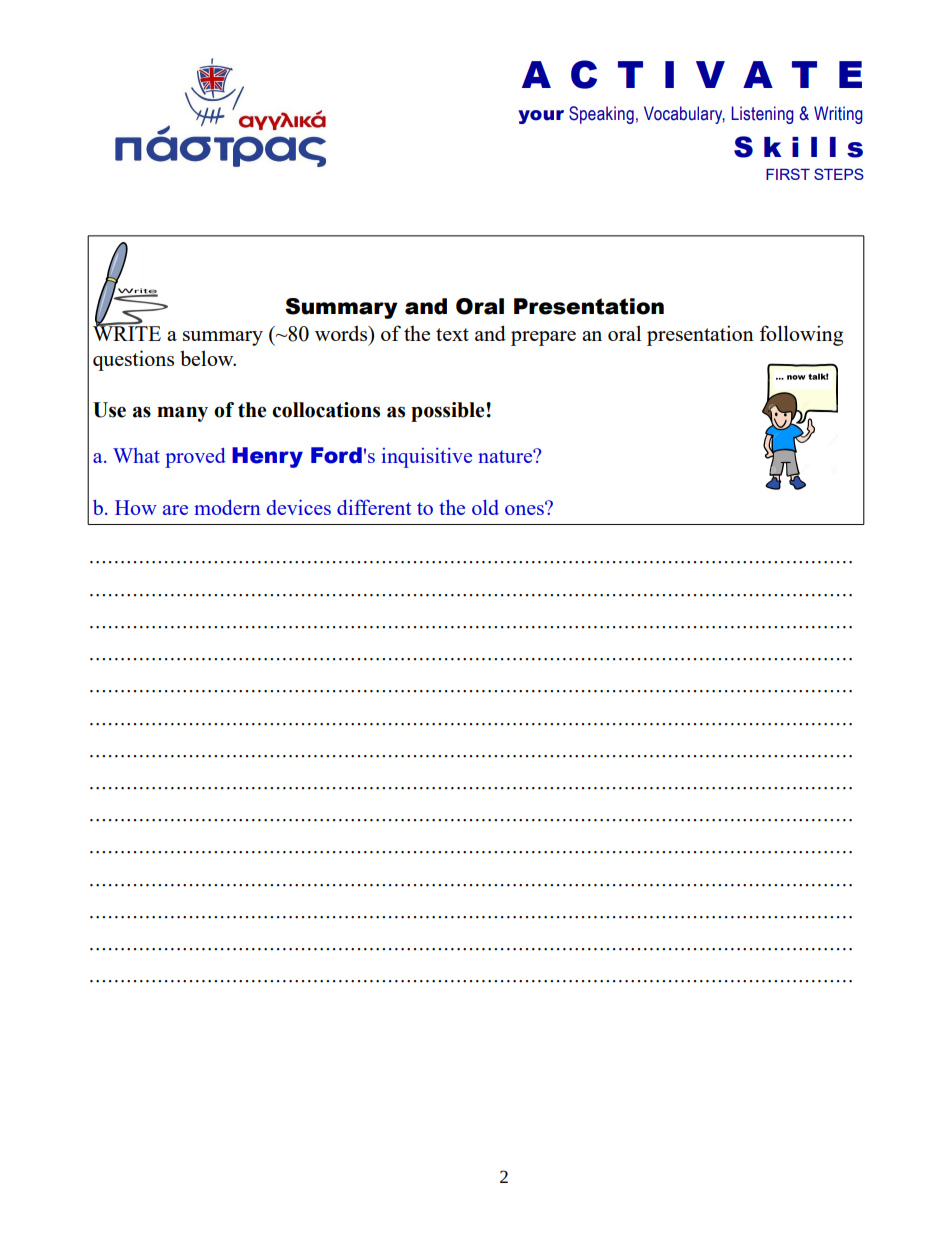 The image size is (952, 1233). What do you see at coordinates (801, 335) in the image?
I see `following` at bounding box center [801, 335].
